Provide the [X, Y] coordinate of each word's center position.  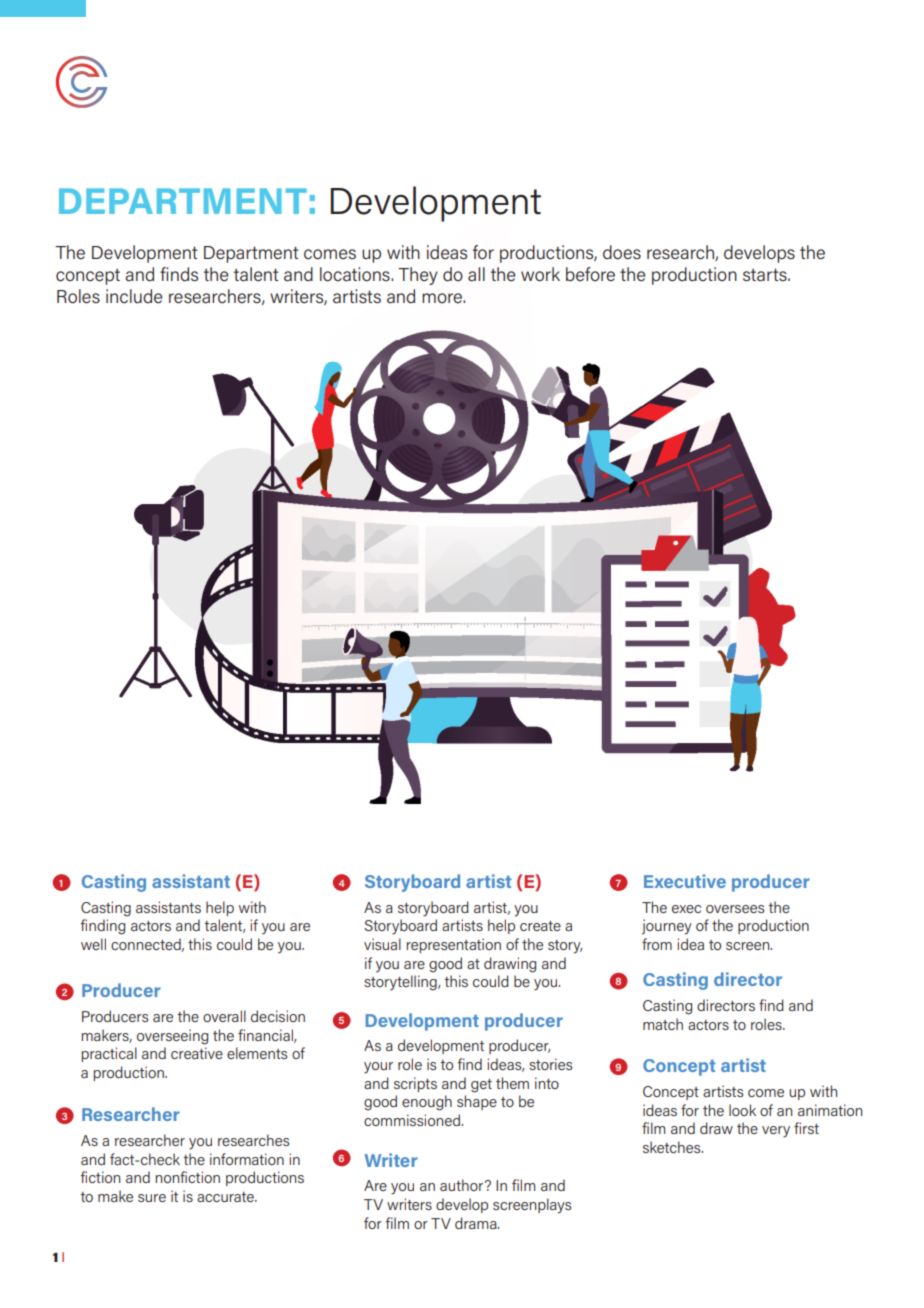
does [622, 252]
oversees [735, 909]
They [418, 276]
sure [152, 1198]
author [463, 1185]
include [134, 296]
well [93, 944]
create [540, 926]
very [776, 1132]
